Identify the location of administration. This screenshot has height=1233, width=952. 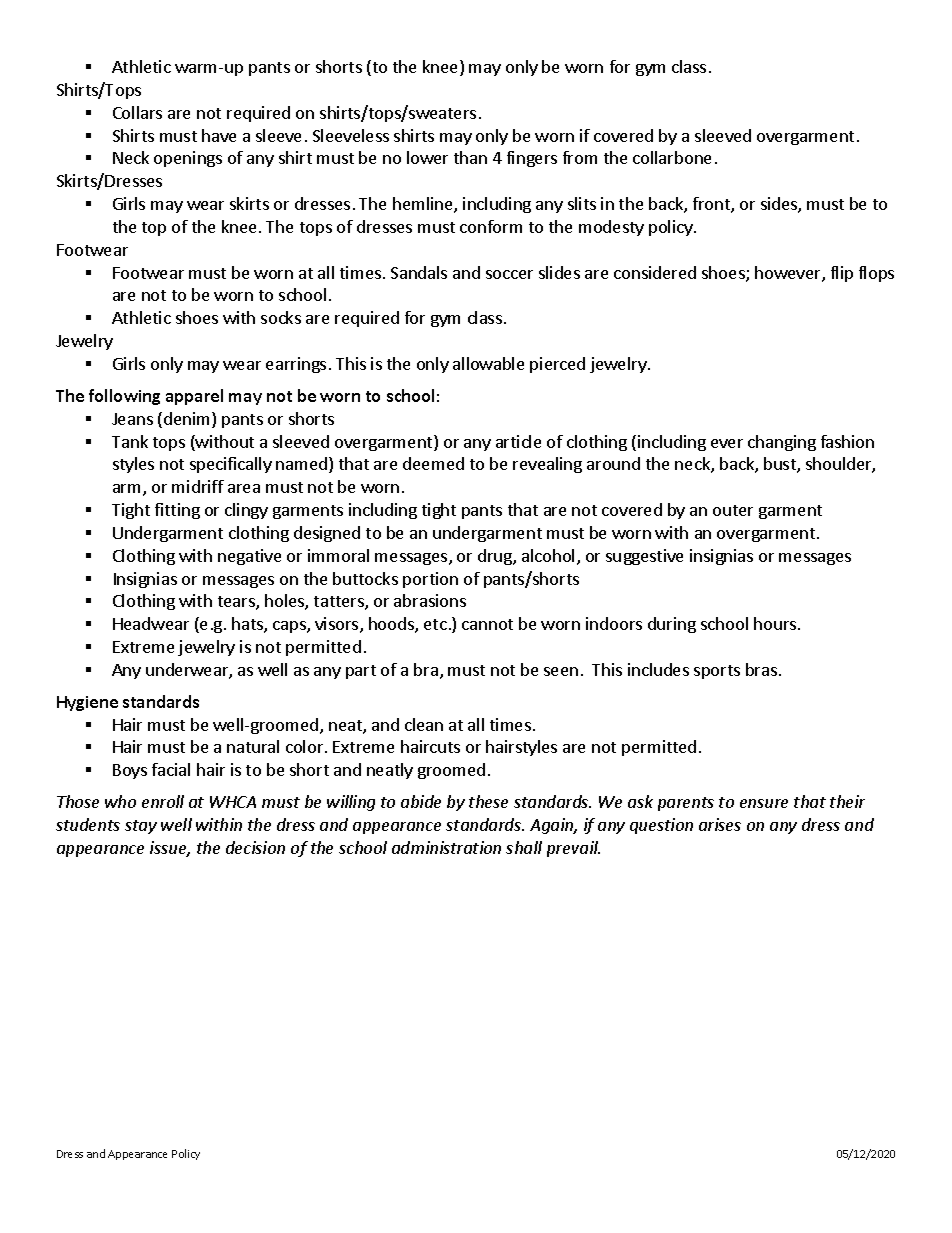
(446, 847).
